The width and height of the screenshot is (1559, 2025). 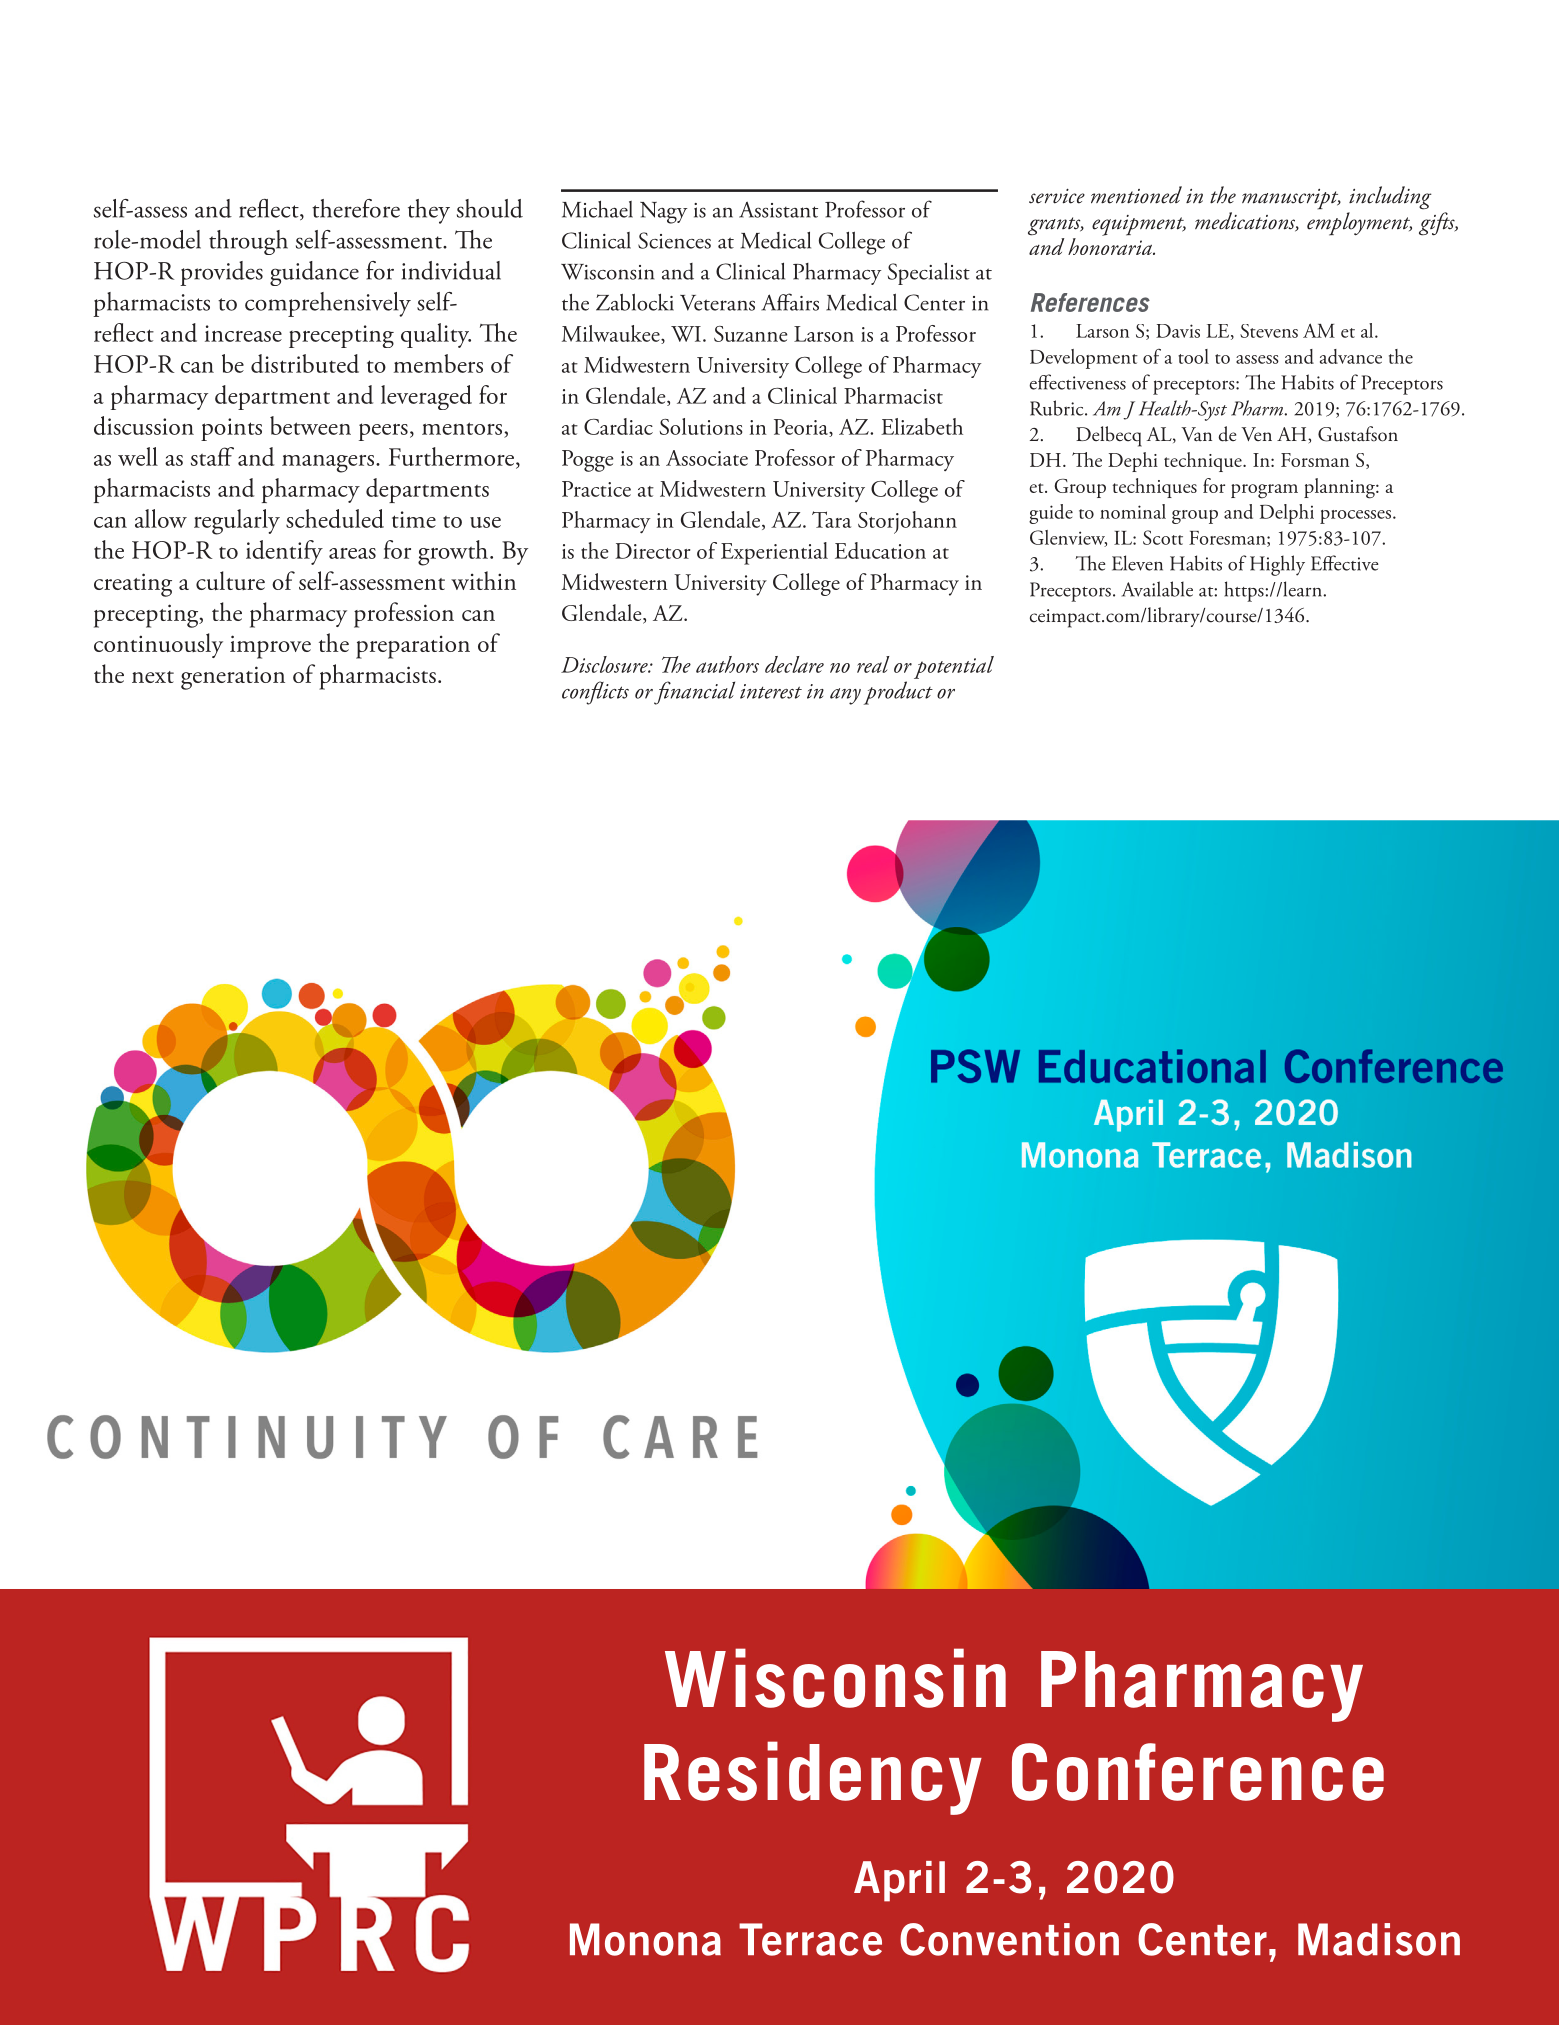 I want to click on manuscript, so click(x=1291, y=199).
